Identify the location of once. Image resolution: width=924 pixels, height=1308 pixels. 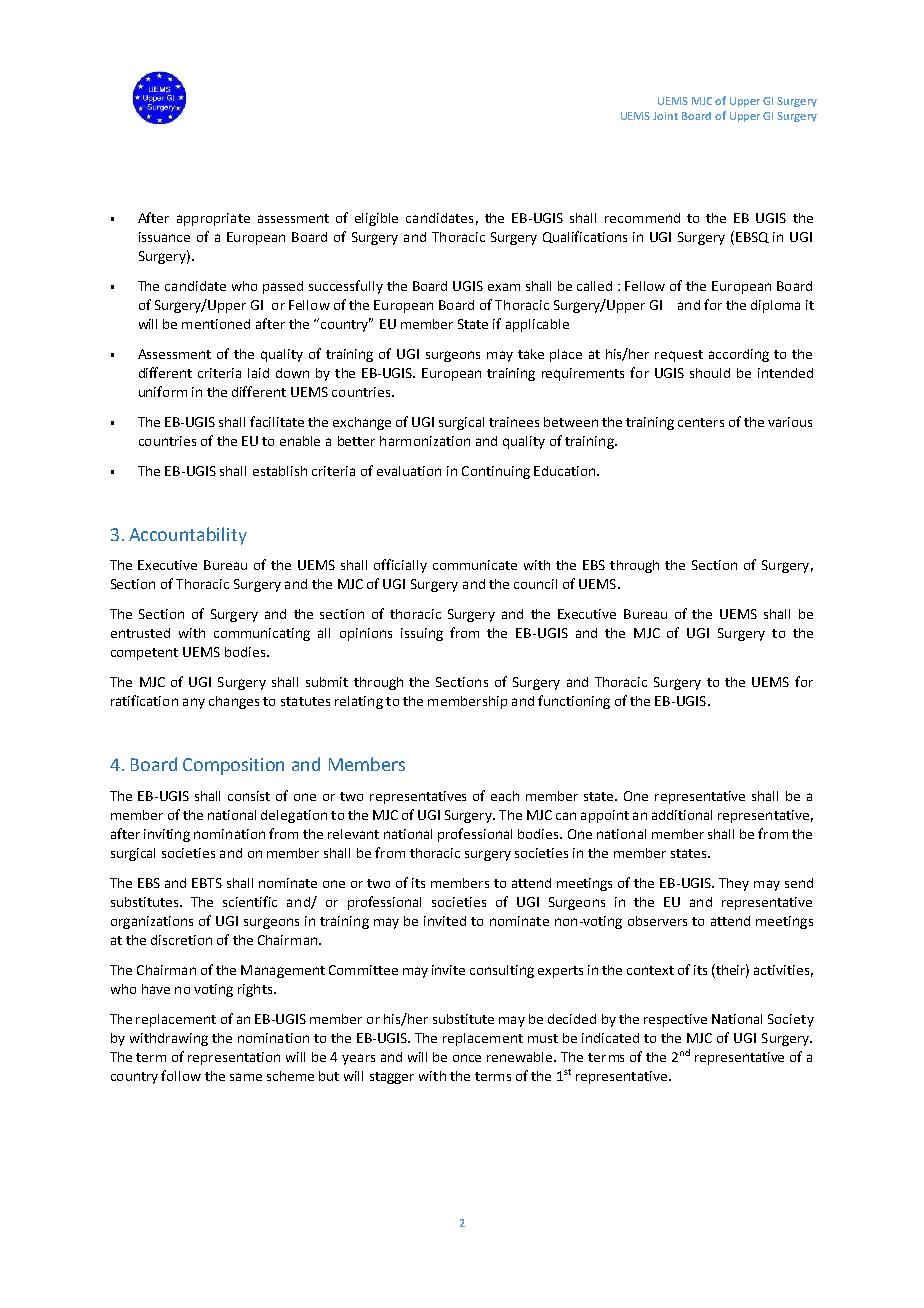
(467, 1058).
